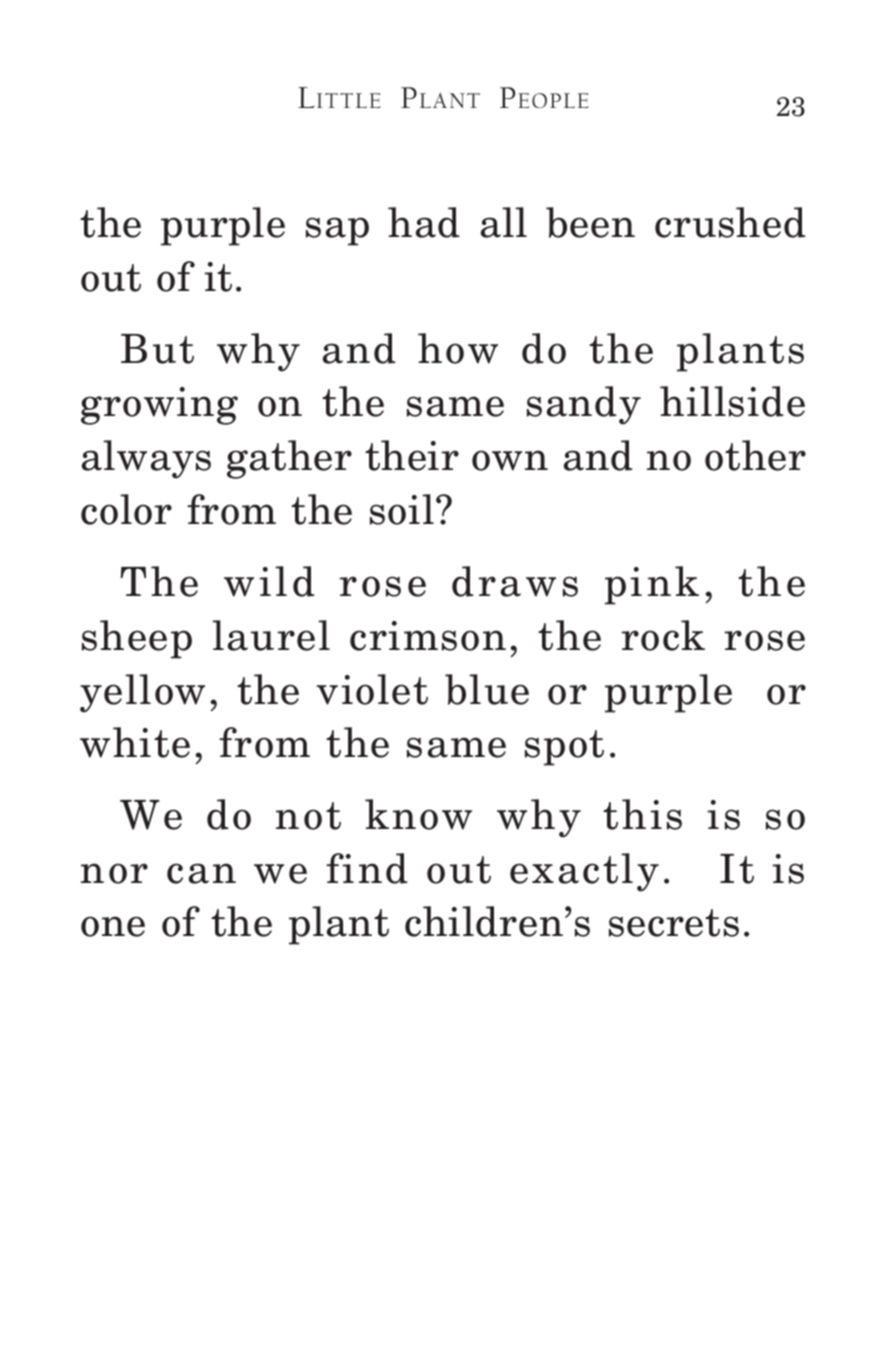  What do you see at coordinates (269, 581) in the image?
I see `wild` at bounding box center [269, 581].
